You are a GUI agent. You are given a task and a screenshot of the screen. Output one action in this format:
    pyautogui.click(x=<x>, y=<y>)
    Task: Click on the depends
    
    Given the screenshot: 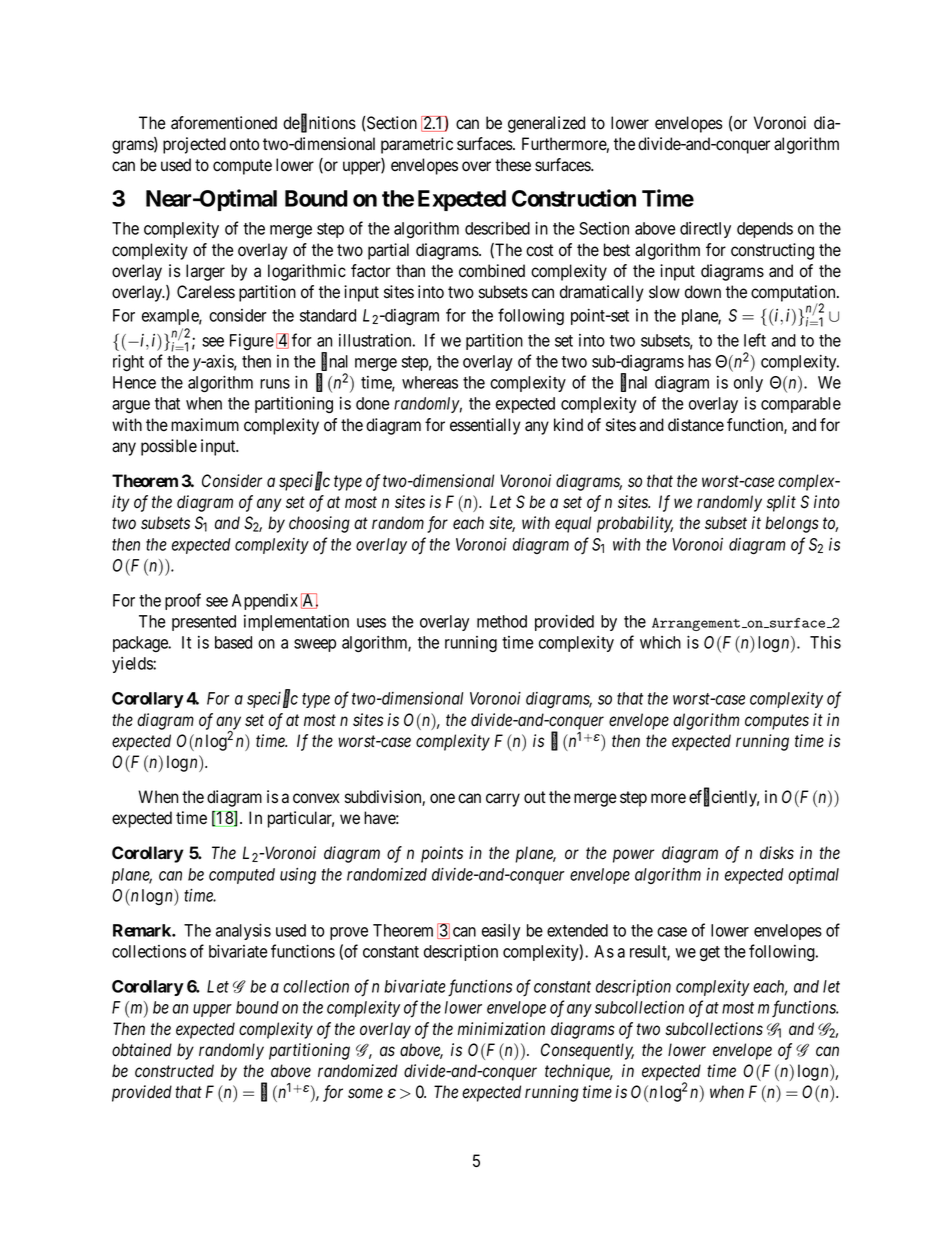 What is the action you would take?
    pyautogui.click(x=765, y=230)
